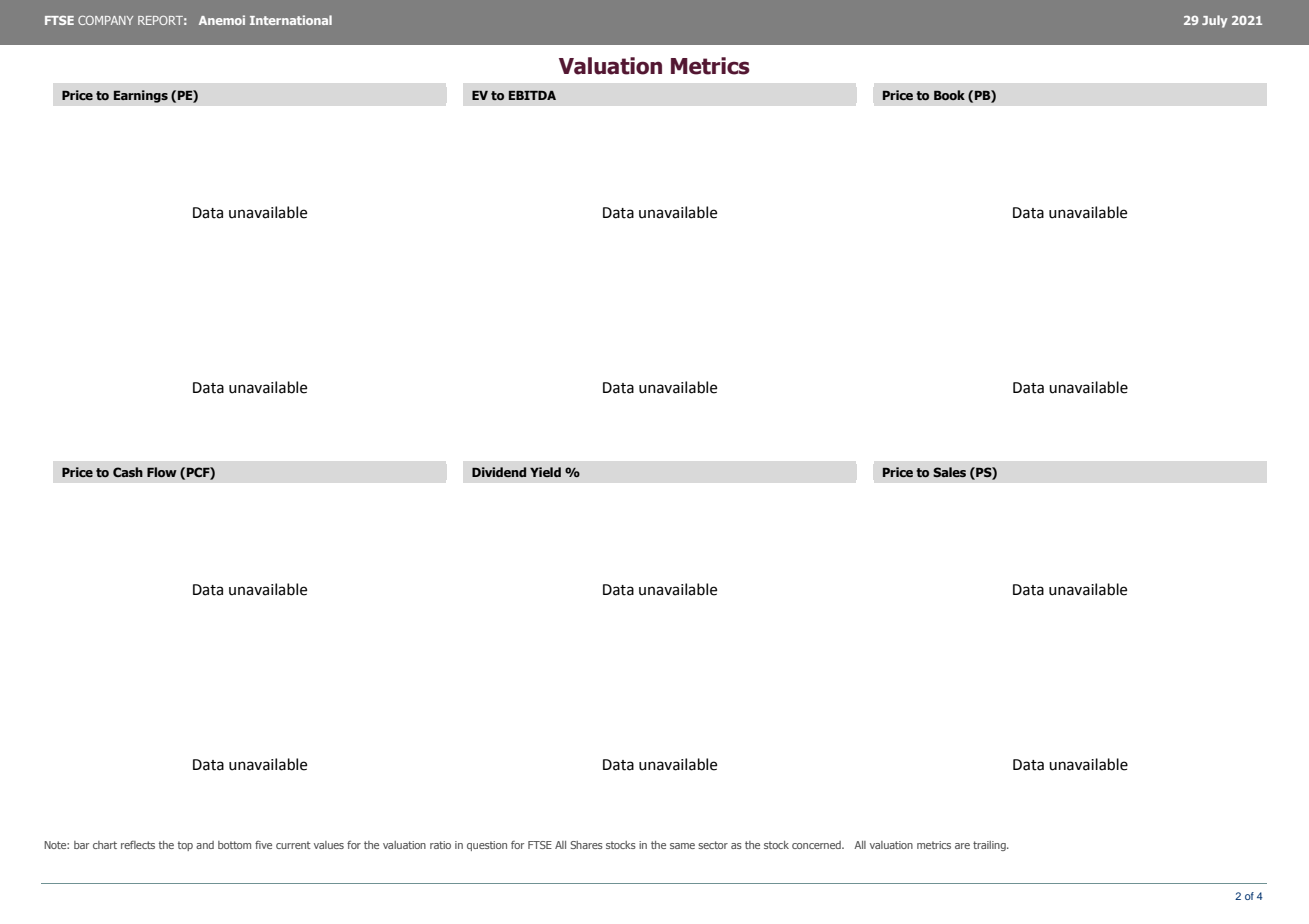 Image resolution: width=1309 pixels, height=924 pixels. What do you see at coordinates (532, 95) in the document?
I see `EBITDA` at bounding box center [532, 95].
